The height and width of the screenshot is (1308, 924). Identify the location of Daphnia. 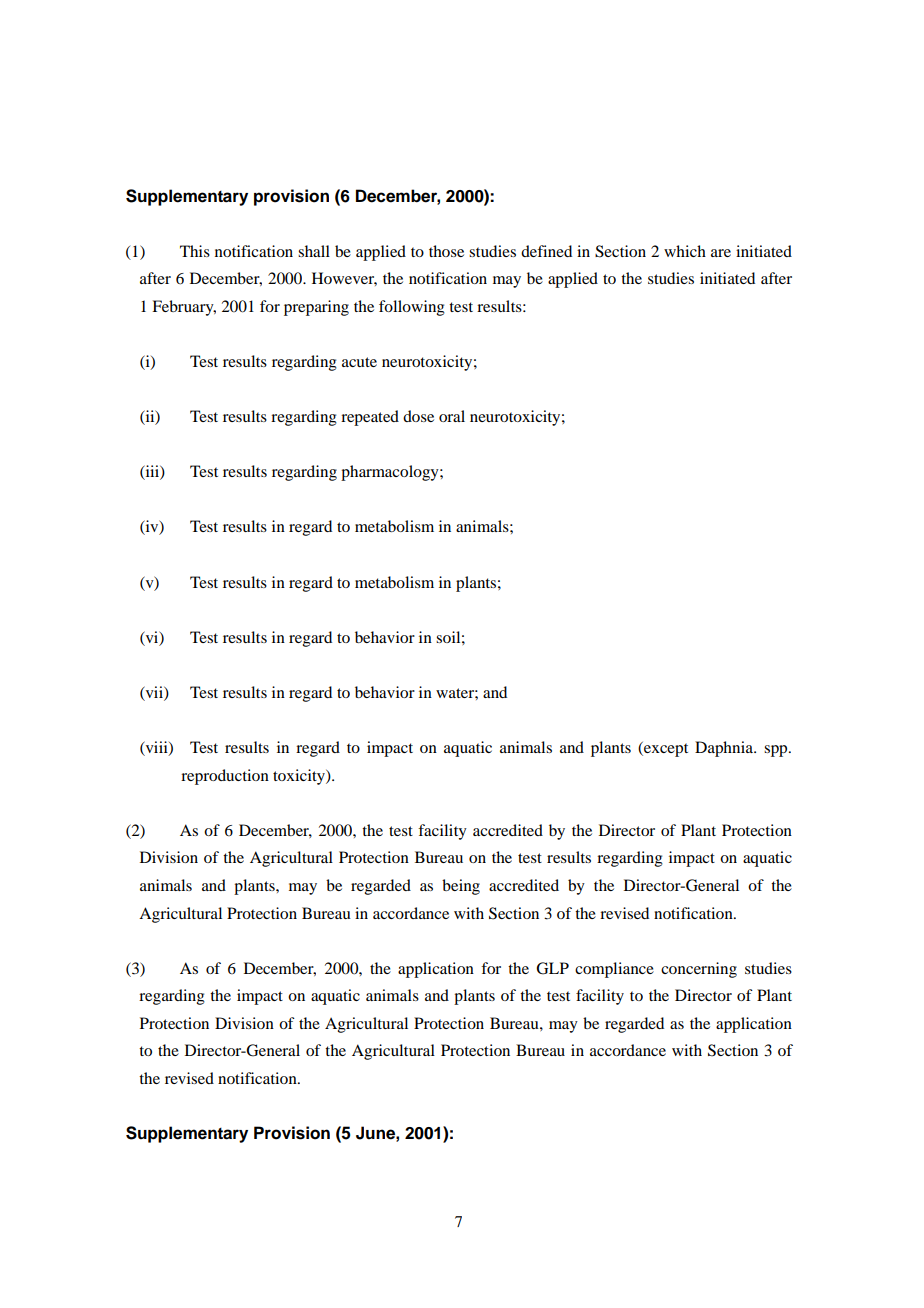
(725, 749).
